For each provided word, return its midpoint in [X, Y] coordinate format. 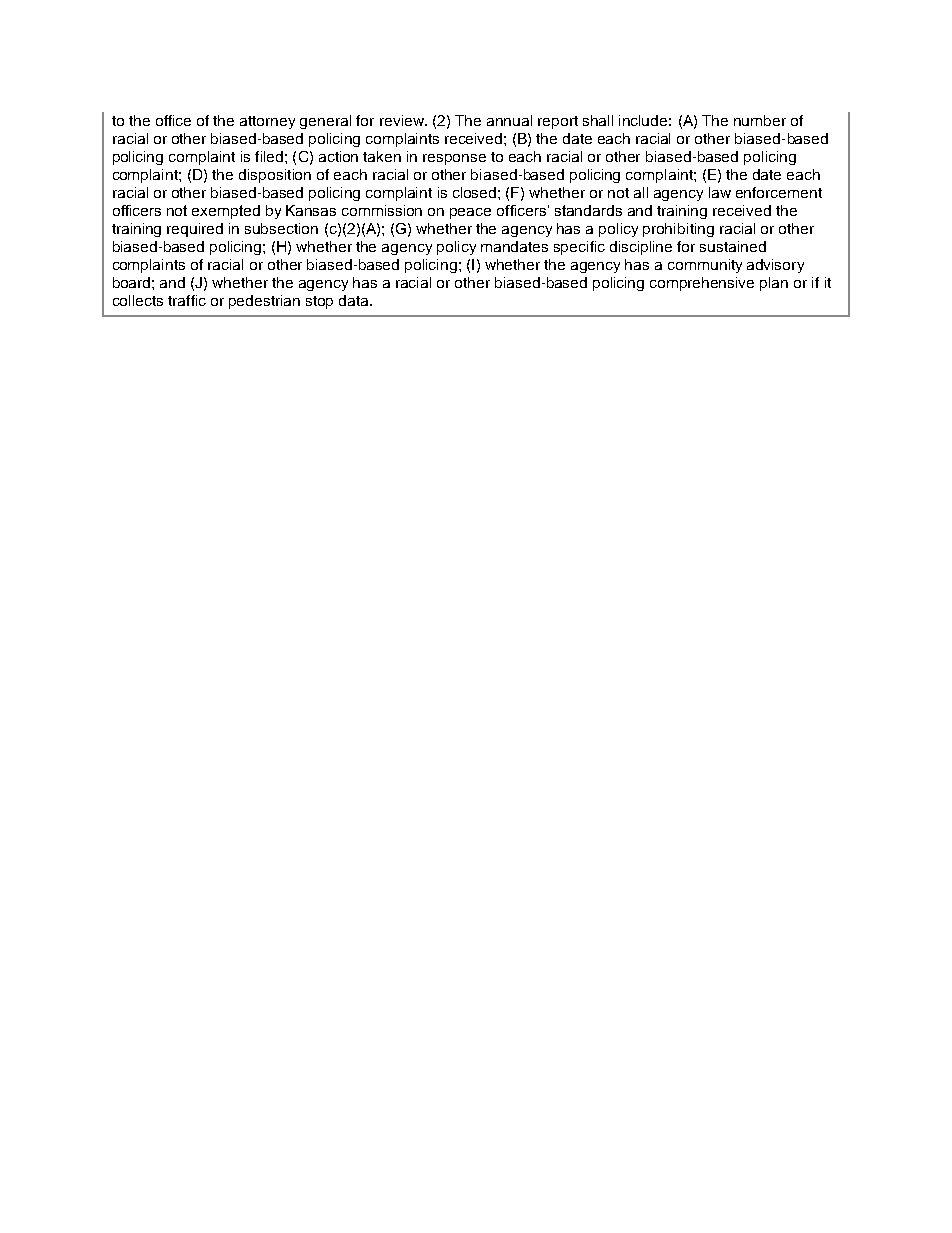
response [454, 159]
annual [509, 120]
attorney [267, 122]
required [195, 230]
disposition [275, 176]
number [760, 120]
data [355, 300]
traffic [187, 300]
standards [588, 210]
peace [470, 213]
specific [579, 248]
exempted [226, 212]
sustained [733, 246]
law [720, 192]
